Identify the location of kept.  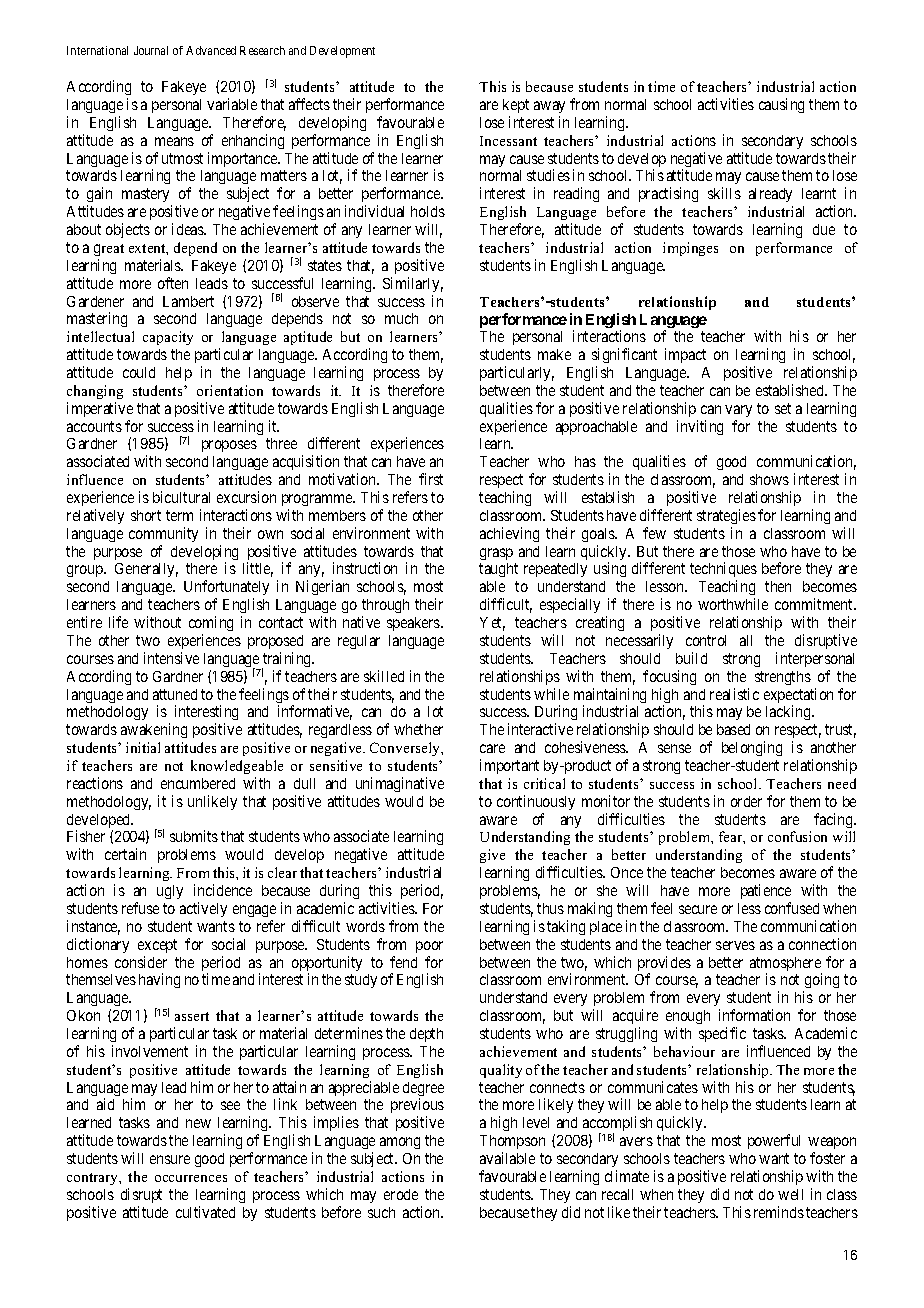
(516, 106).
